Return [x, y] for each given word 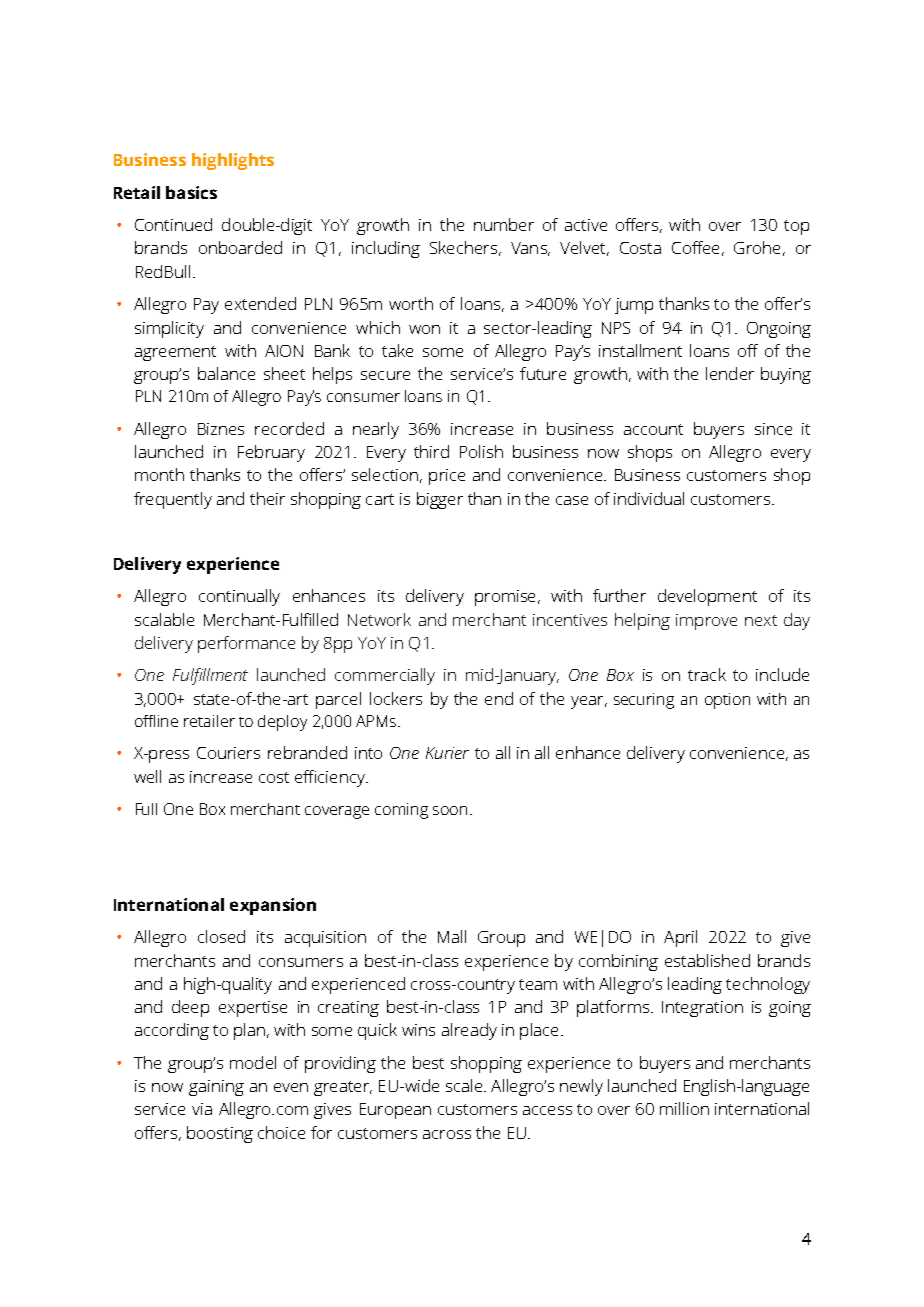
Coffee [695, 247]
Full [146, 809]
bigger [440, 500]
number [504, 224]
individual [649, 498]
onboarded [240, 247]
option [727, 701]
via [202, 1109]
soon [450, 810]
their [267, 498]
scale [464, 1085]
